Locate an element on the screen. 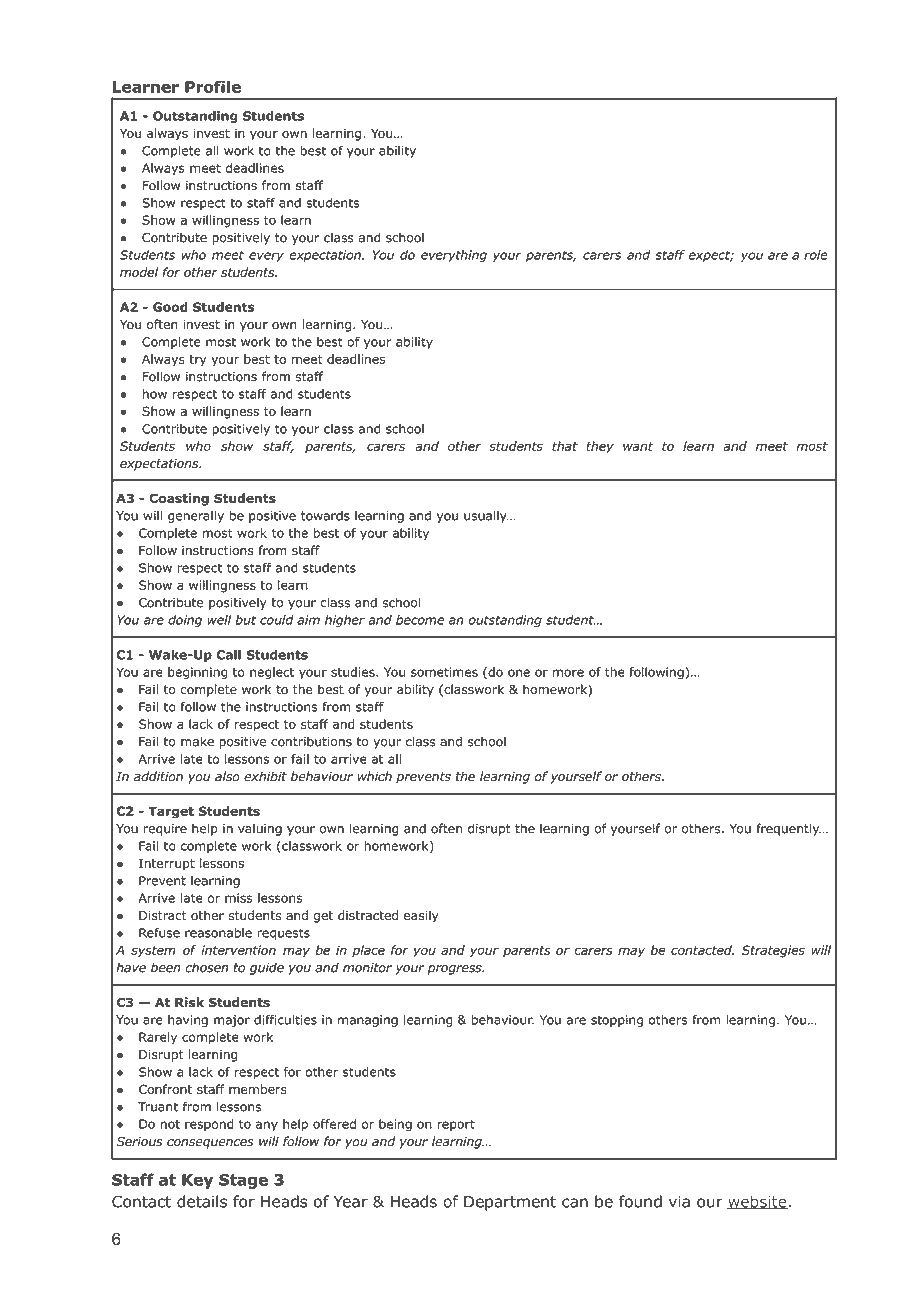 The width and height of the screenshot is (924, 1307). which is located at coordinates (374, 776).
